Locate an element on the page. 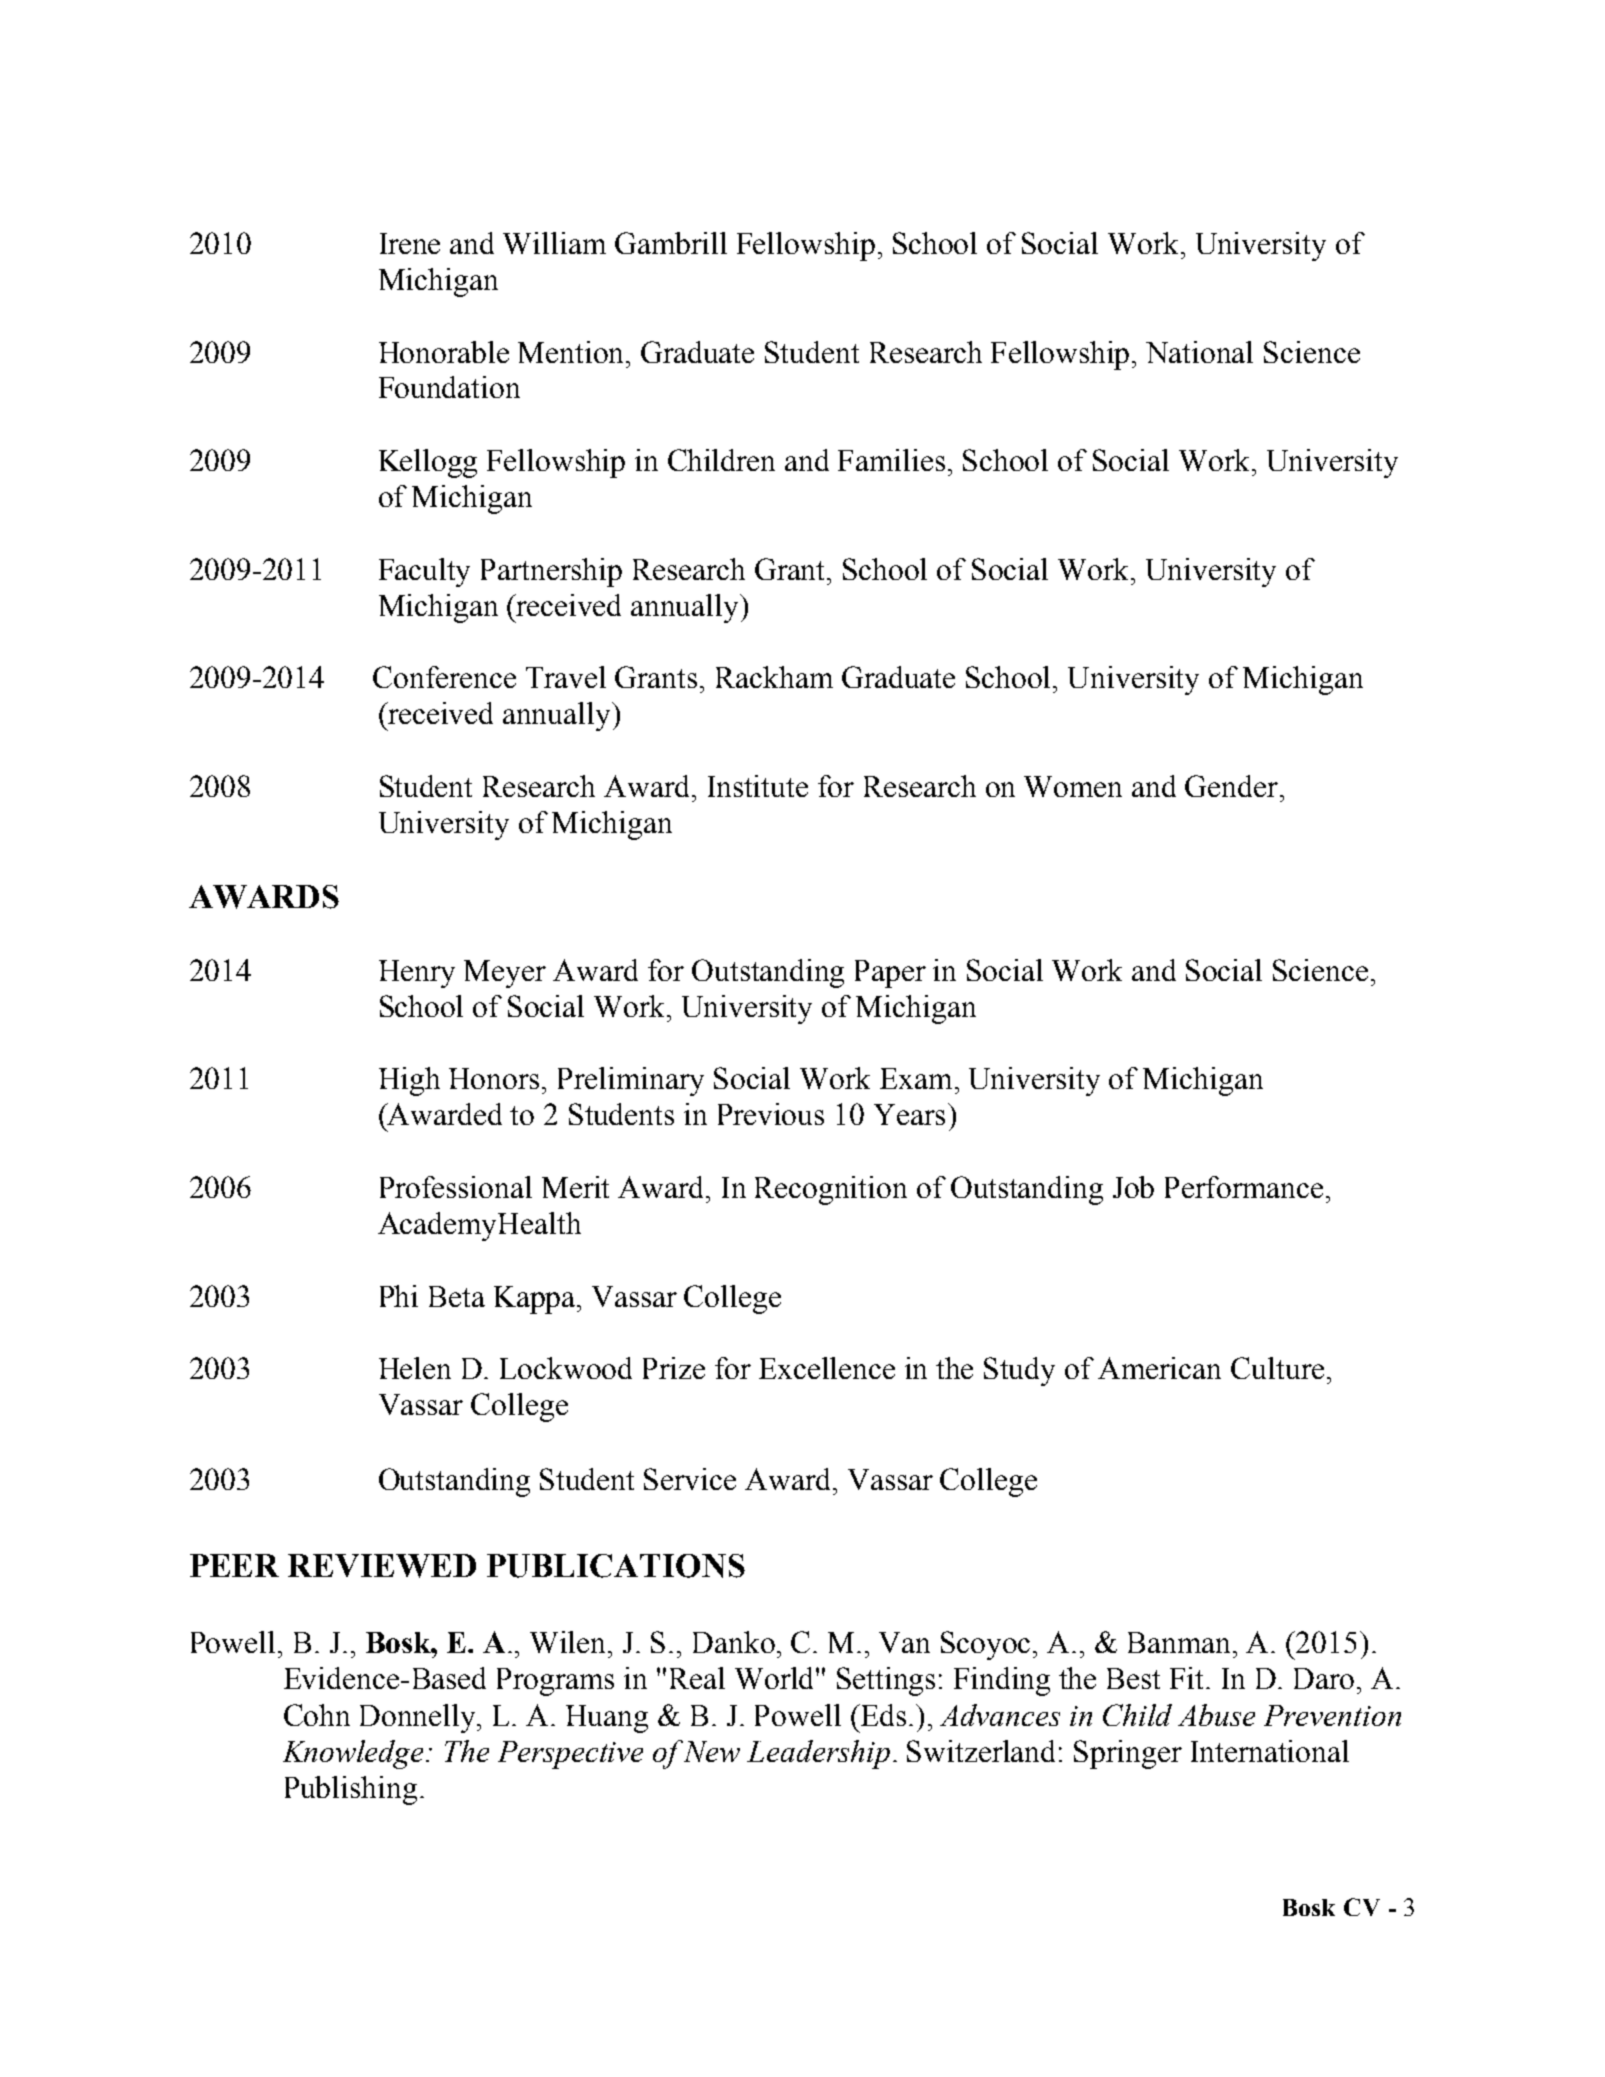 This document has height=2077, width=1605. Irene is located at coordinates (410, 243).
